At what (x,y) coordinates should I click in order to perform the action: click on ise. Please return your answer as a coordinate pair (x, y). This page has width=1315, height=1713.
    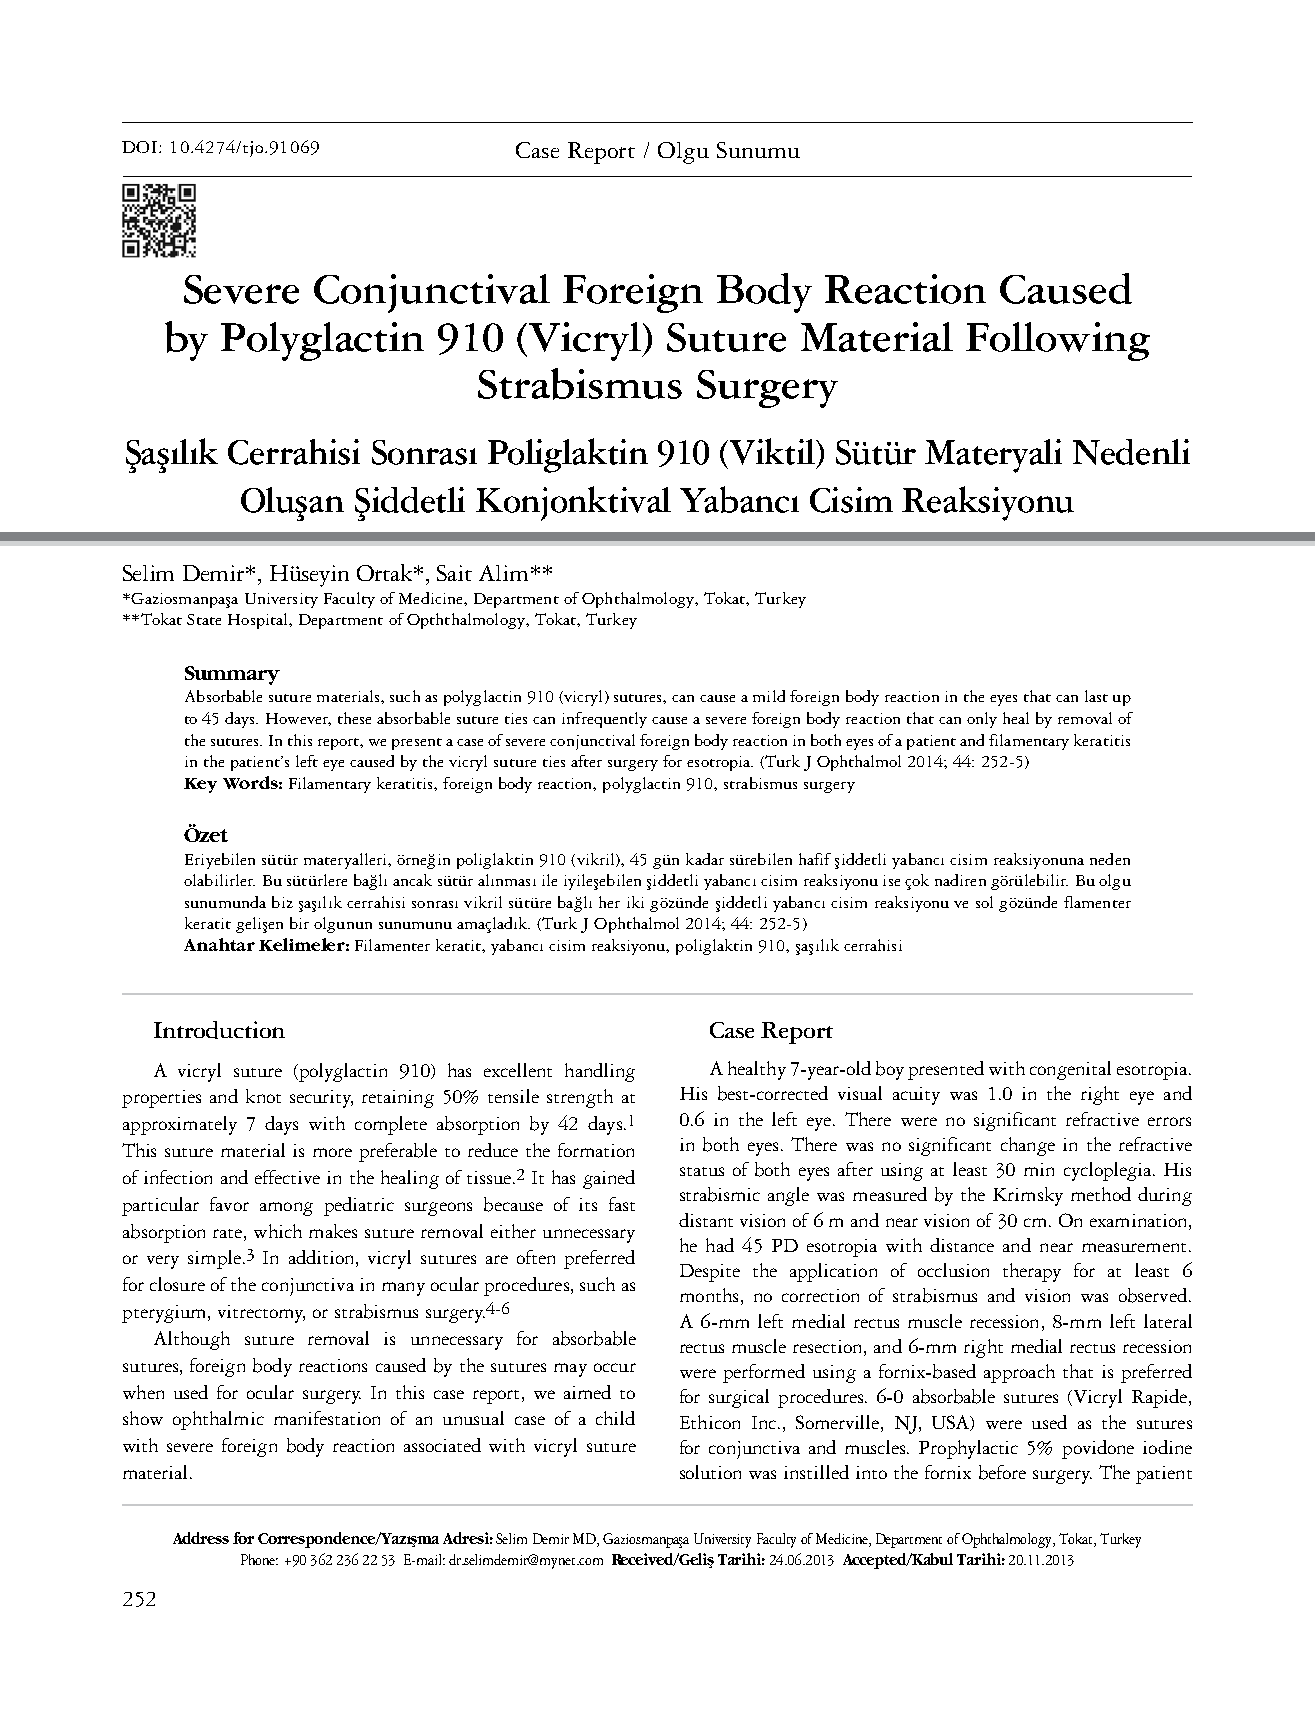
    Looking at the image, I should click on (891, 880).
